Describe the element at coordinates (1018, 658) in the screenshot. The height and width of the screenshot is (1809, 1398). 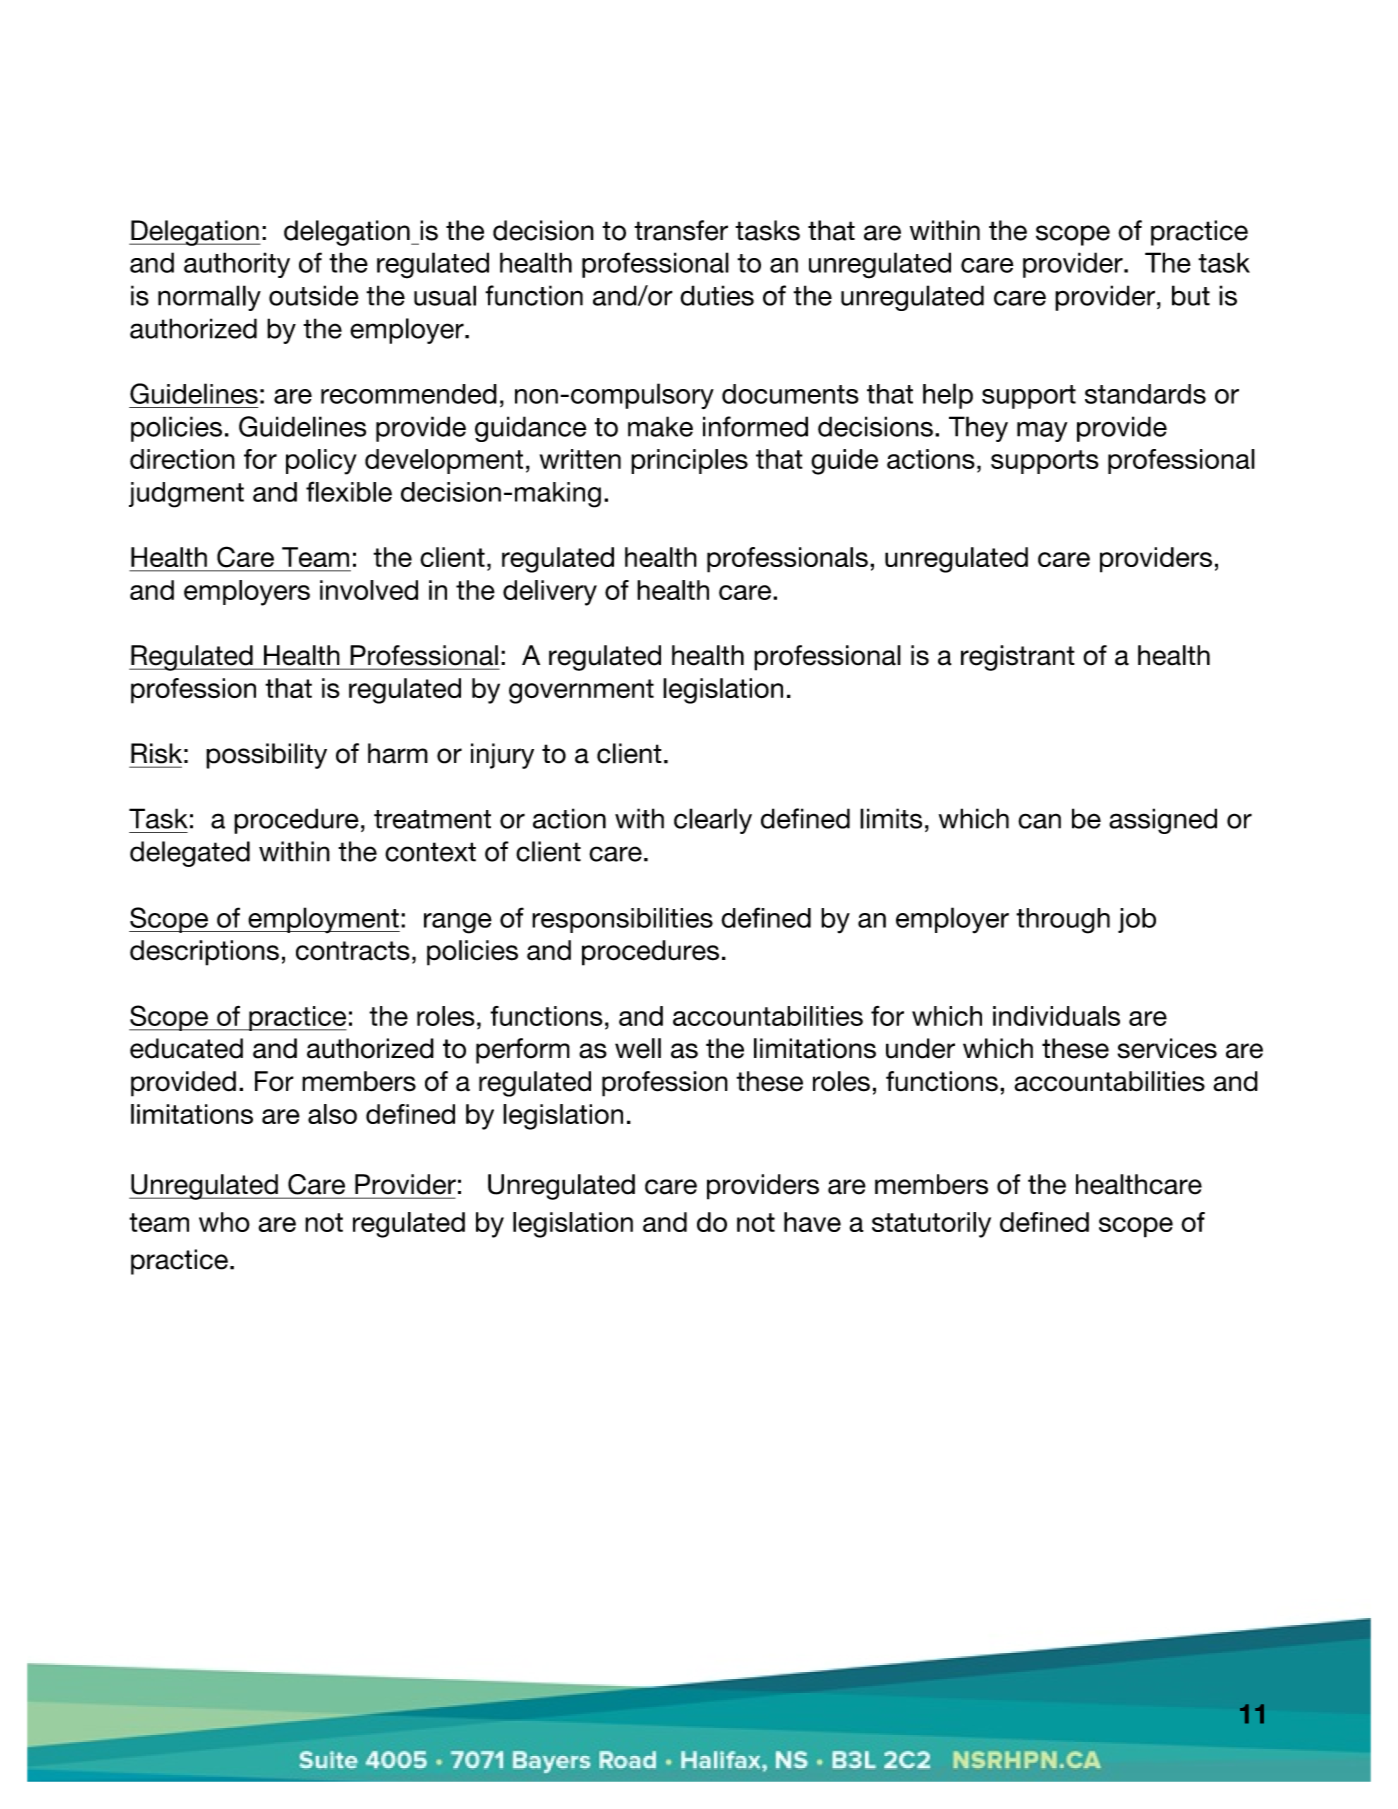
I see `registrant` at that location.
